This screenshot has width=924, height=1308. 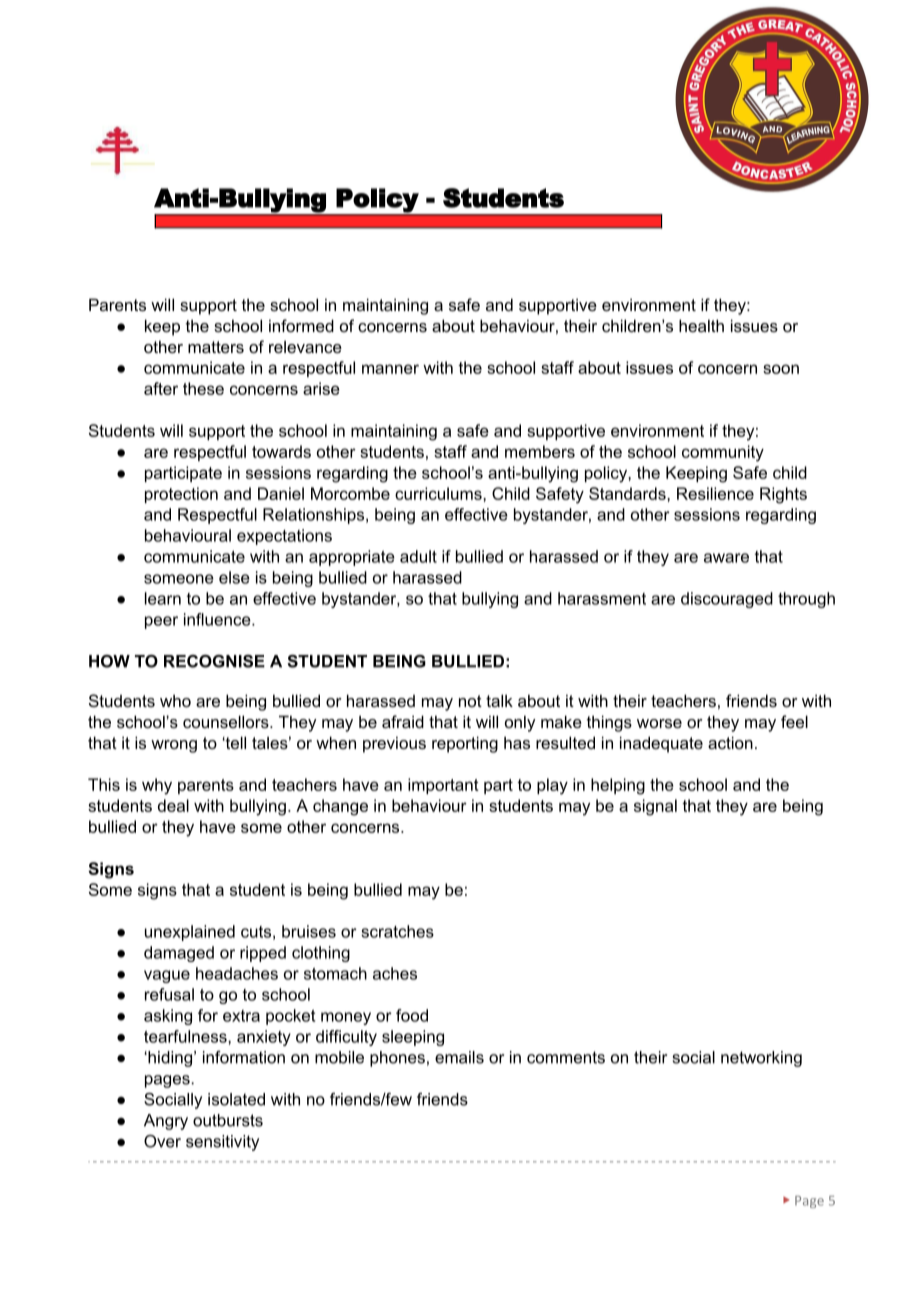 What do you see at coordinates (655, 807) in the screenshot?
I see `signal` at bounding box center [655, 807].
